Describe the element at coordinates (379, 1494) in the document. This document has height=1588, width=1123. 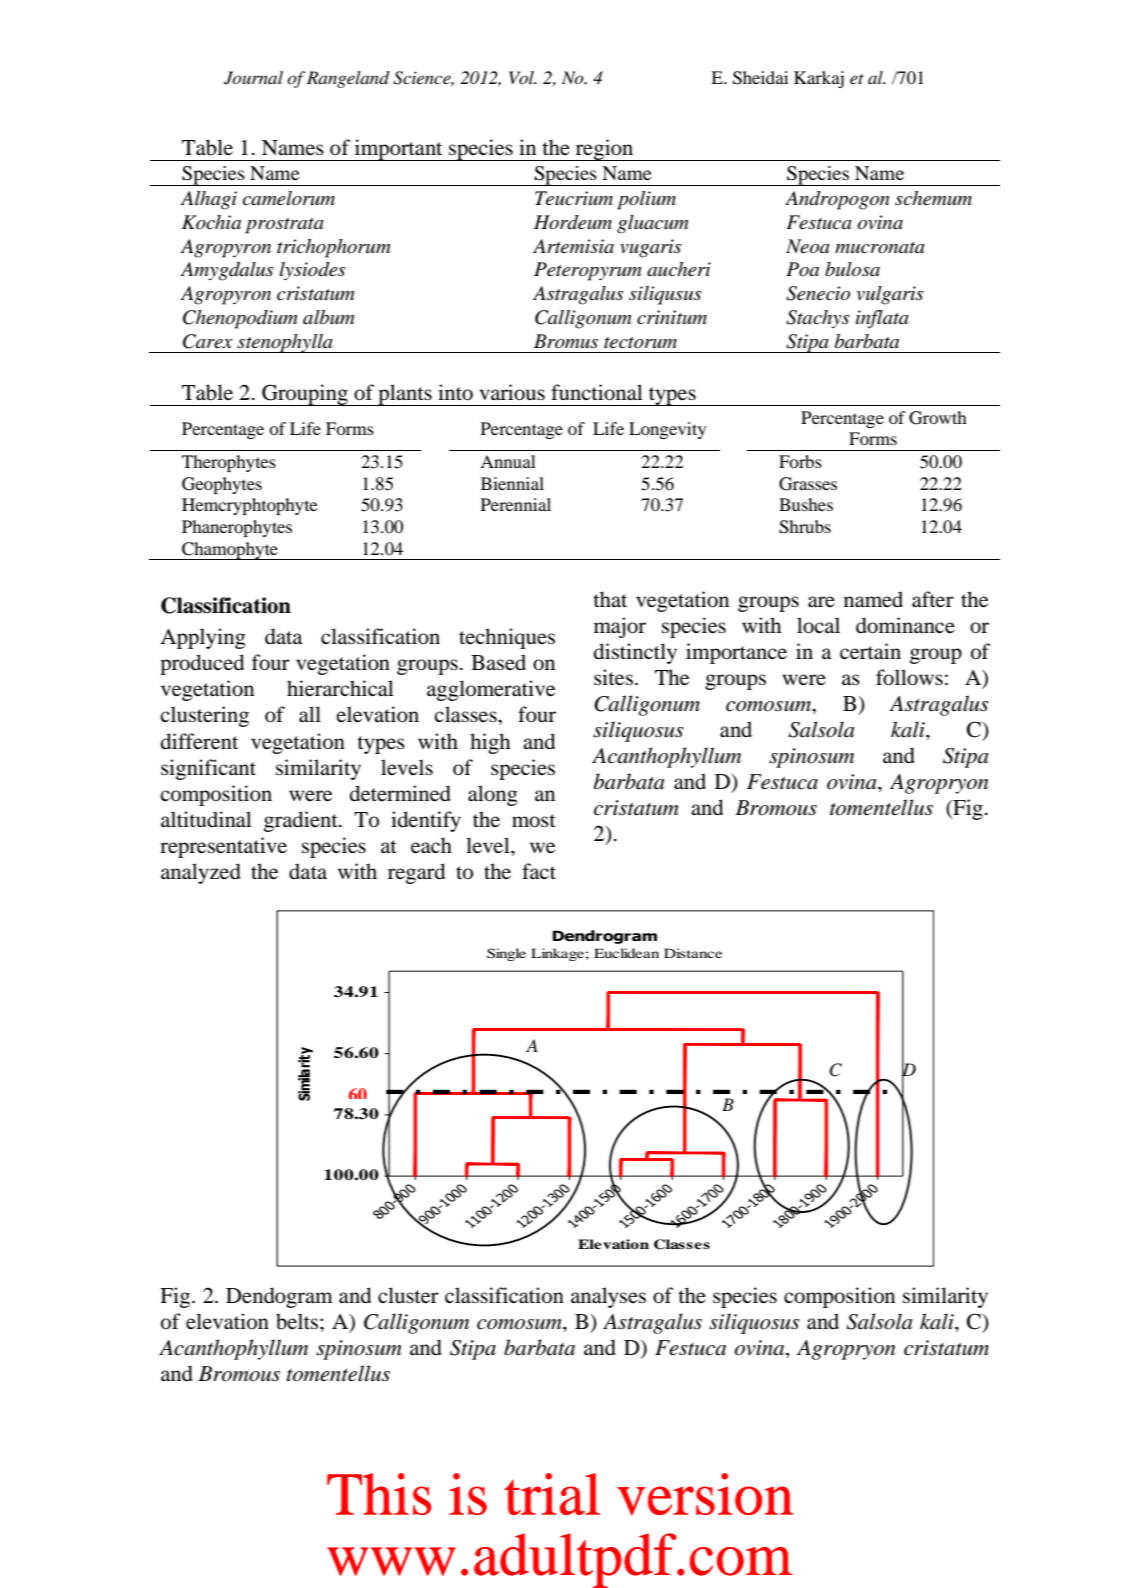
I see `This` at that location.
